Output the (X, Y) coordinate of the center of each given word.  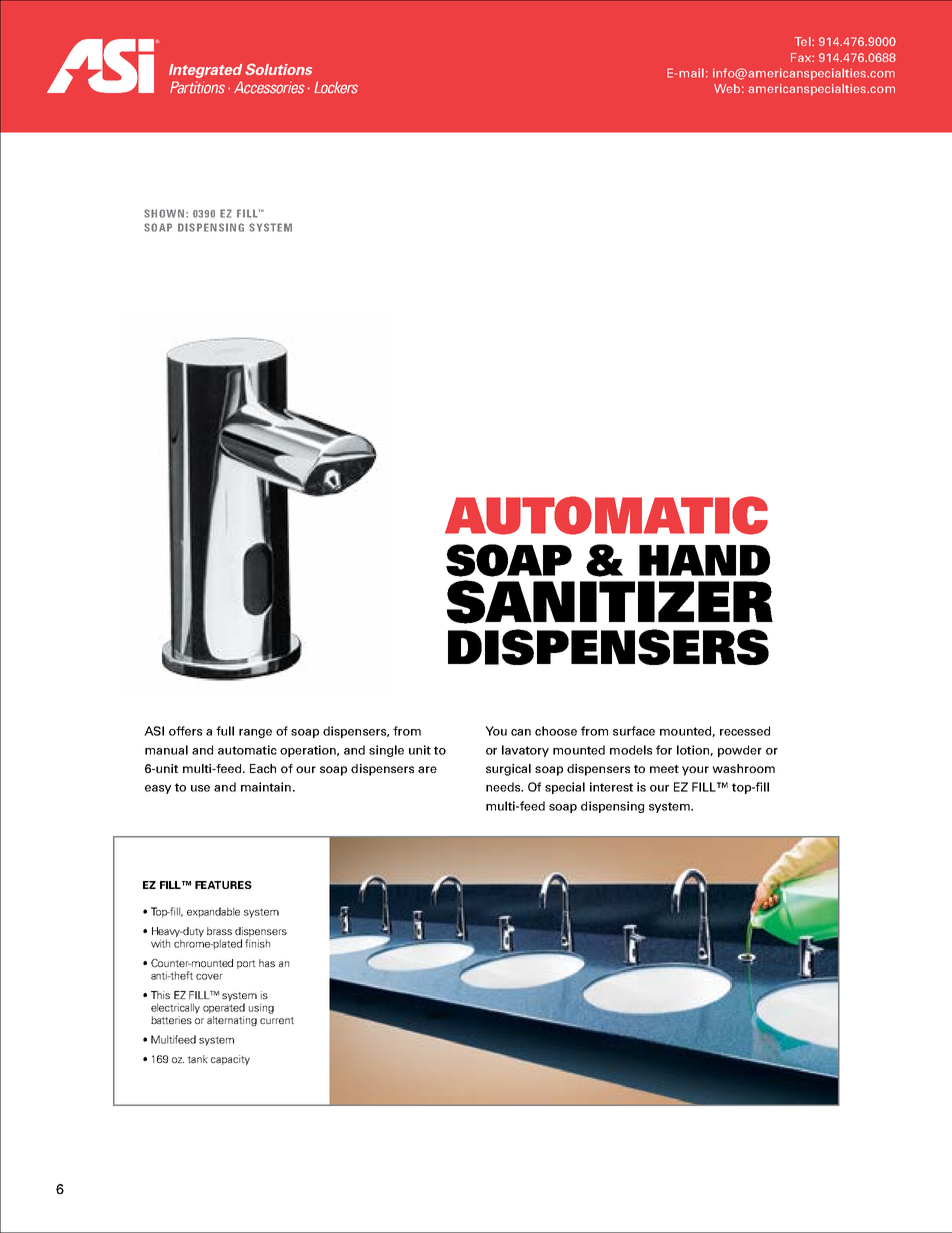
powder (740, 751)
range (255, 733)
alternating (232, 1021)
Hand (704, 560)
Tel (803, 41)
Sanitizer (610, 602)
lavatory (525, 751)
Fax (802, 57)
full (225, 731)
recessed (745, 731)
